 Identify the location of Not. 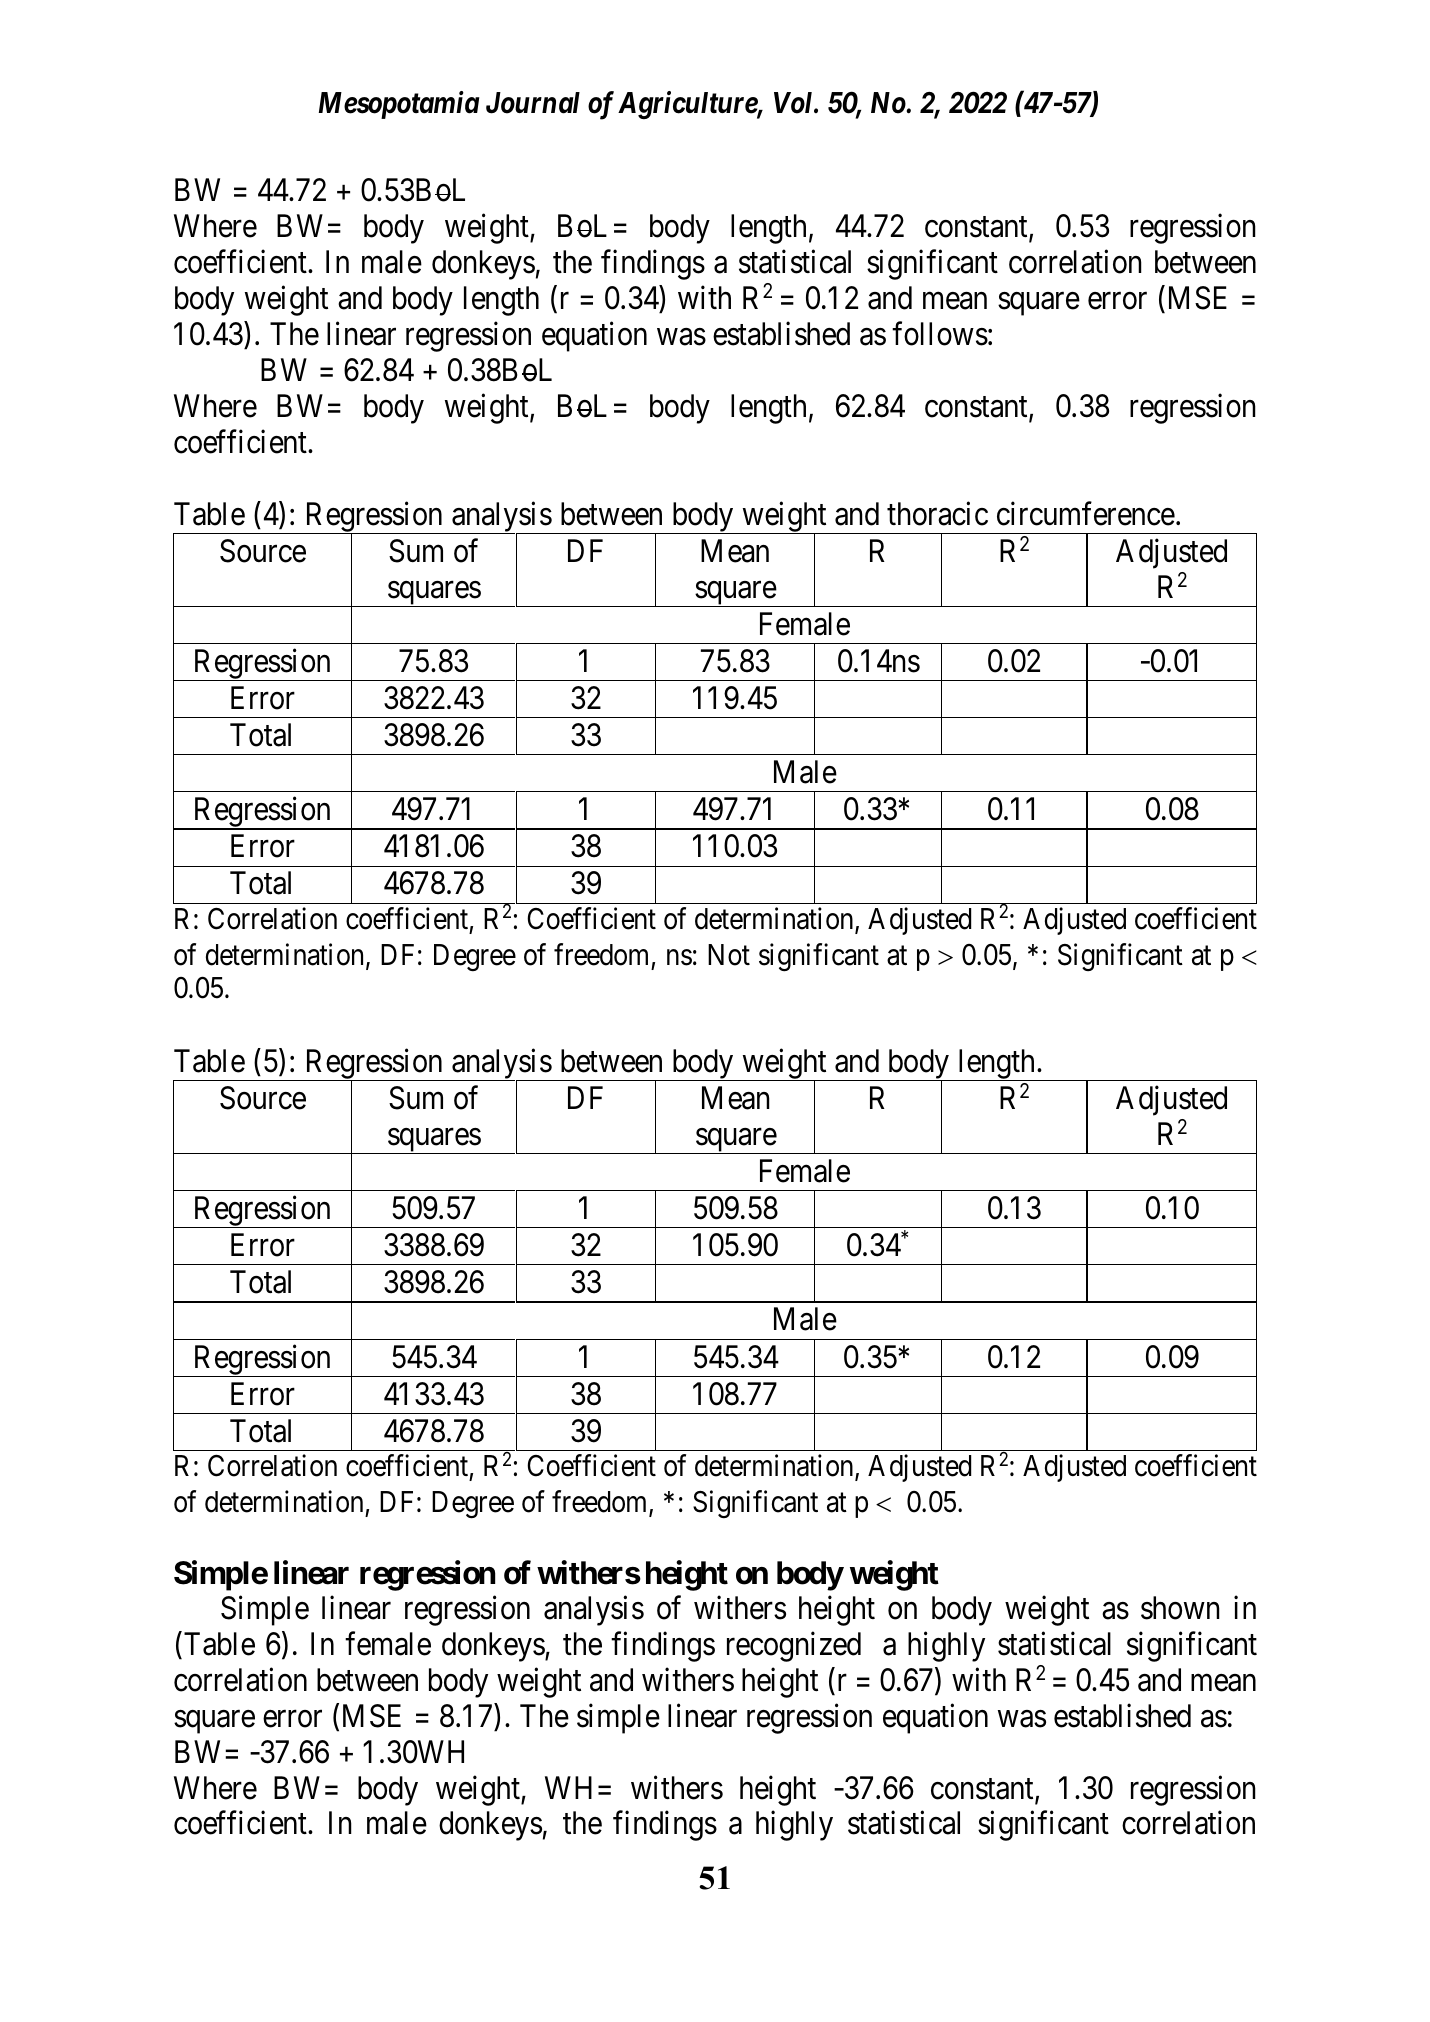
(729, 955).
